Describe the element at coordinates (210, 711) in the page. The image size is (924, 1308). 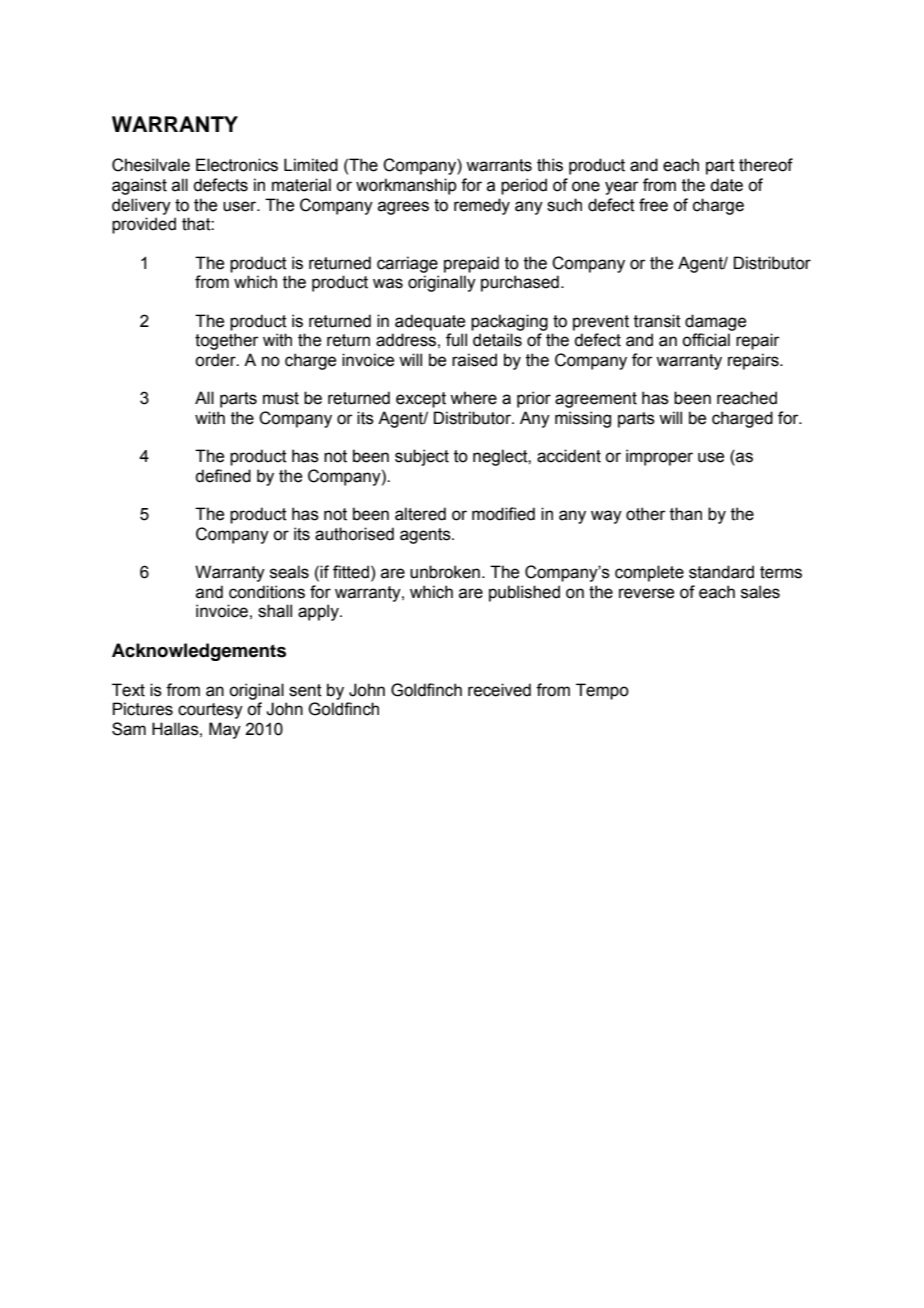
I see `courtesy` at that location.
